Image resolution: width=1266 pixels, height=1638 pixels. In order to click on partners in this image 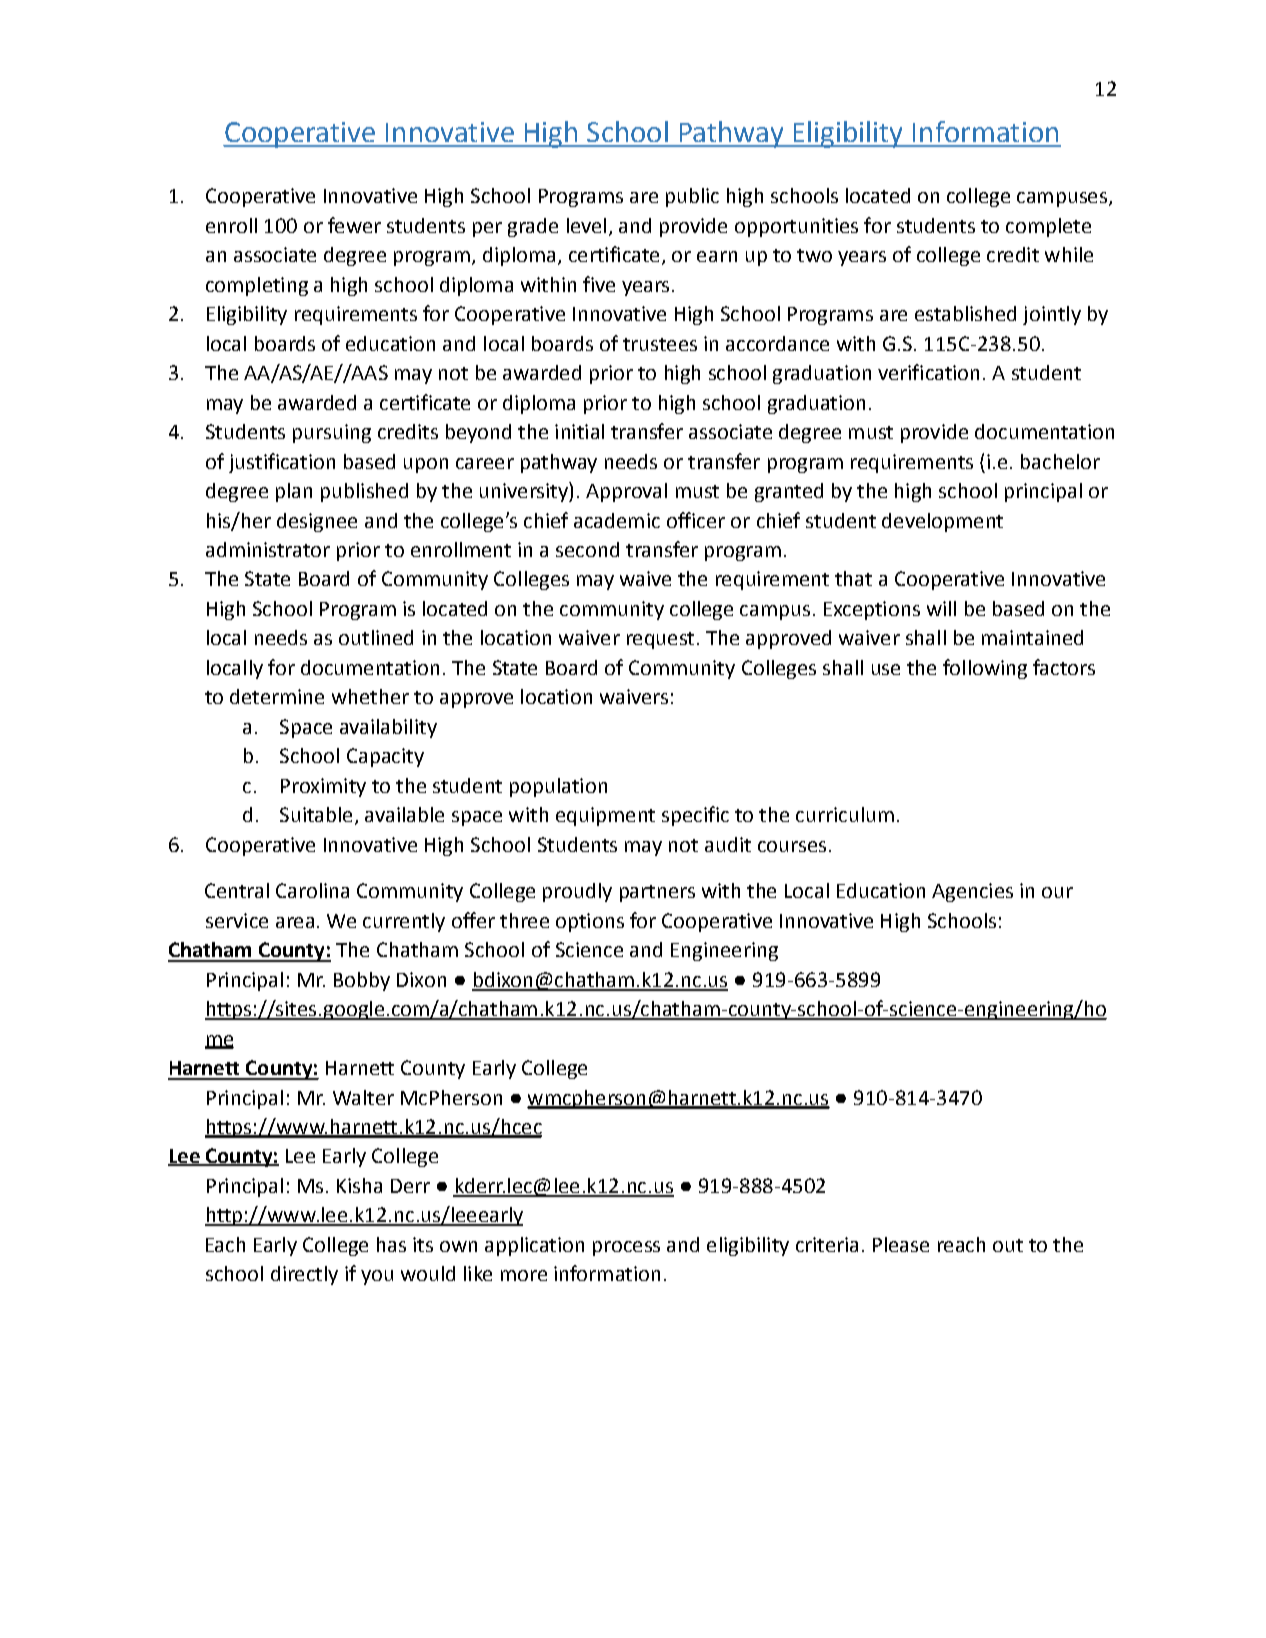, I will do `click(657, 893)`.
